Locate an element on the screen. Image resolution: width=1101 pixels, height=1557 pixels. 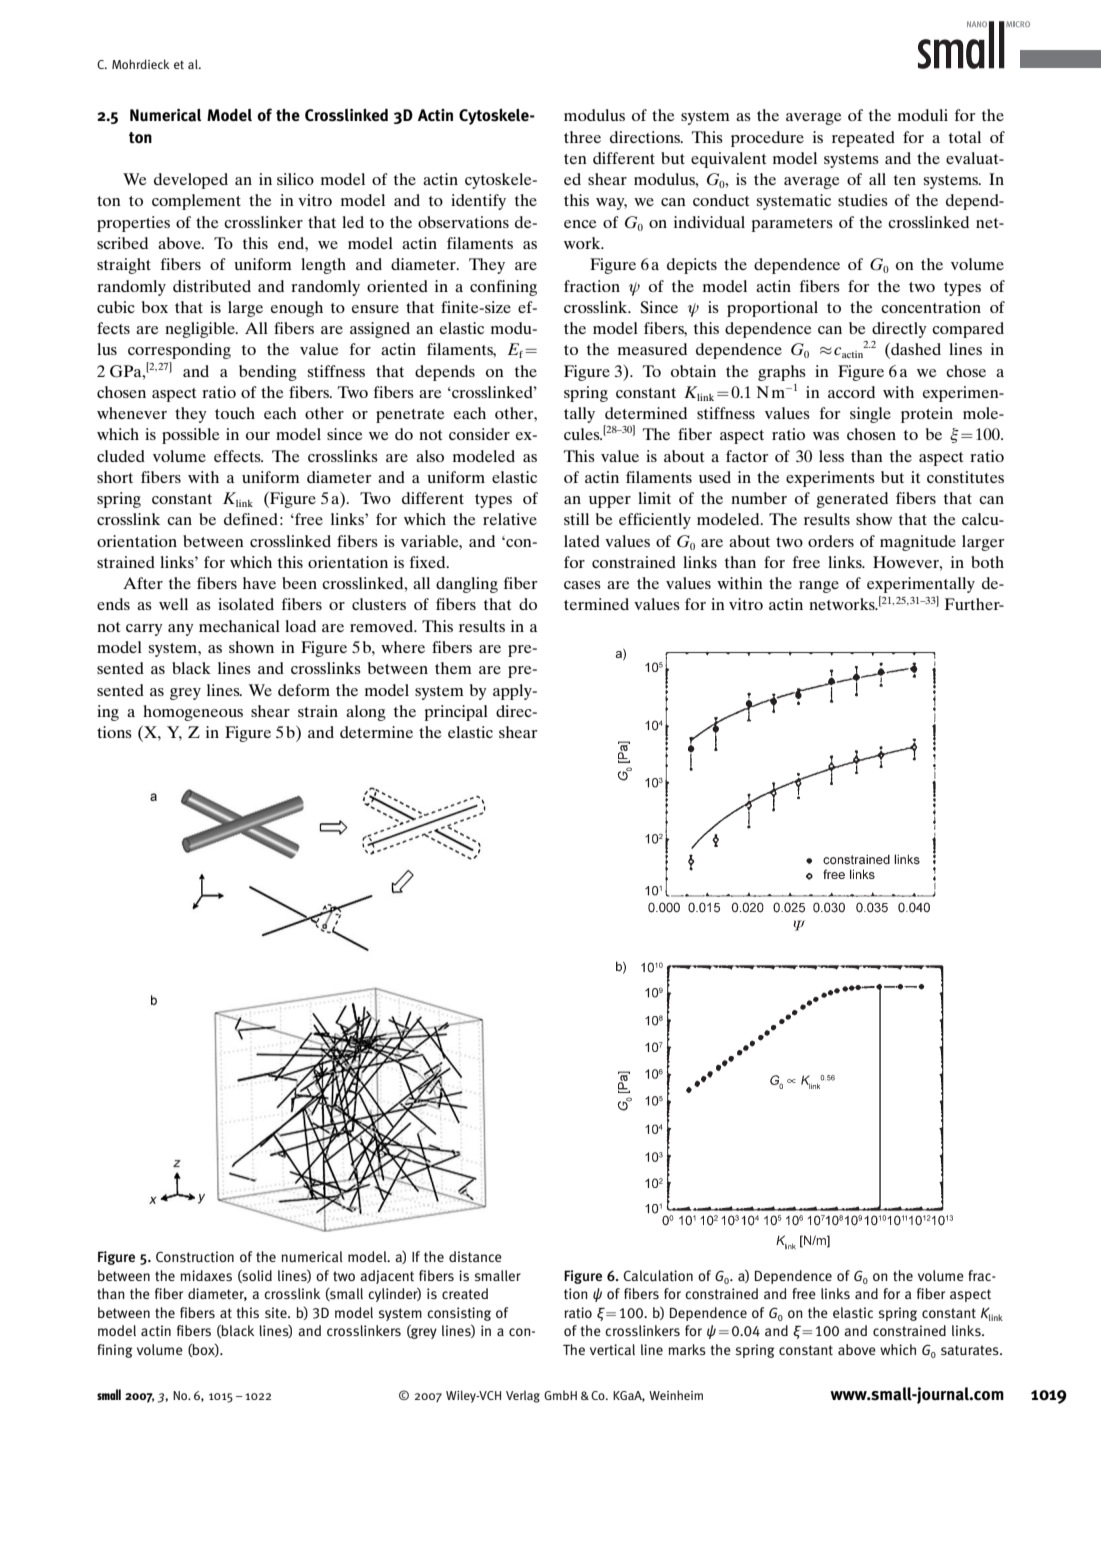
three is located at coordinates (582, 137).
